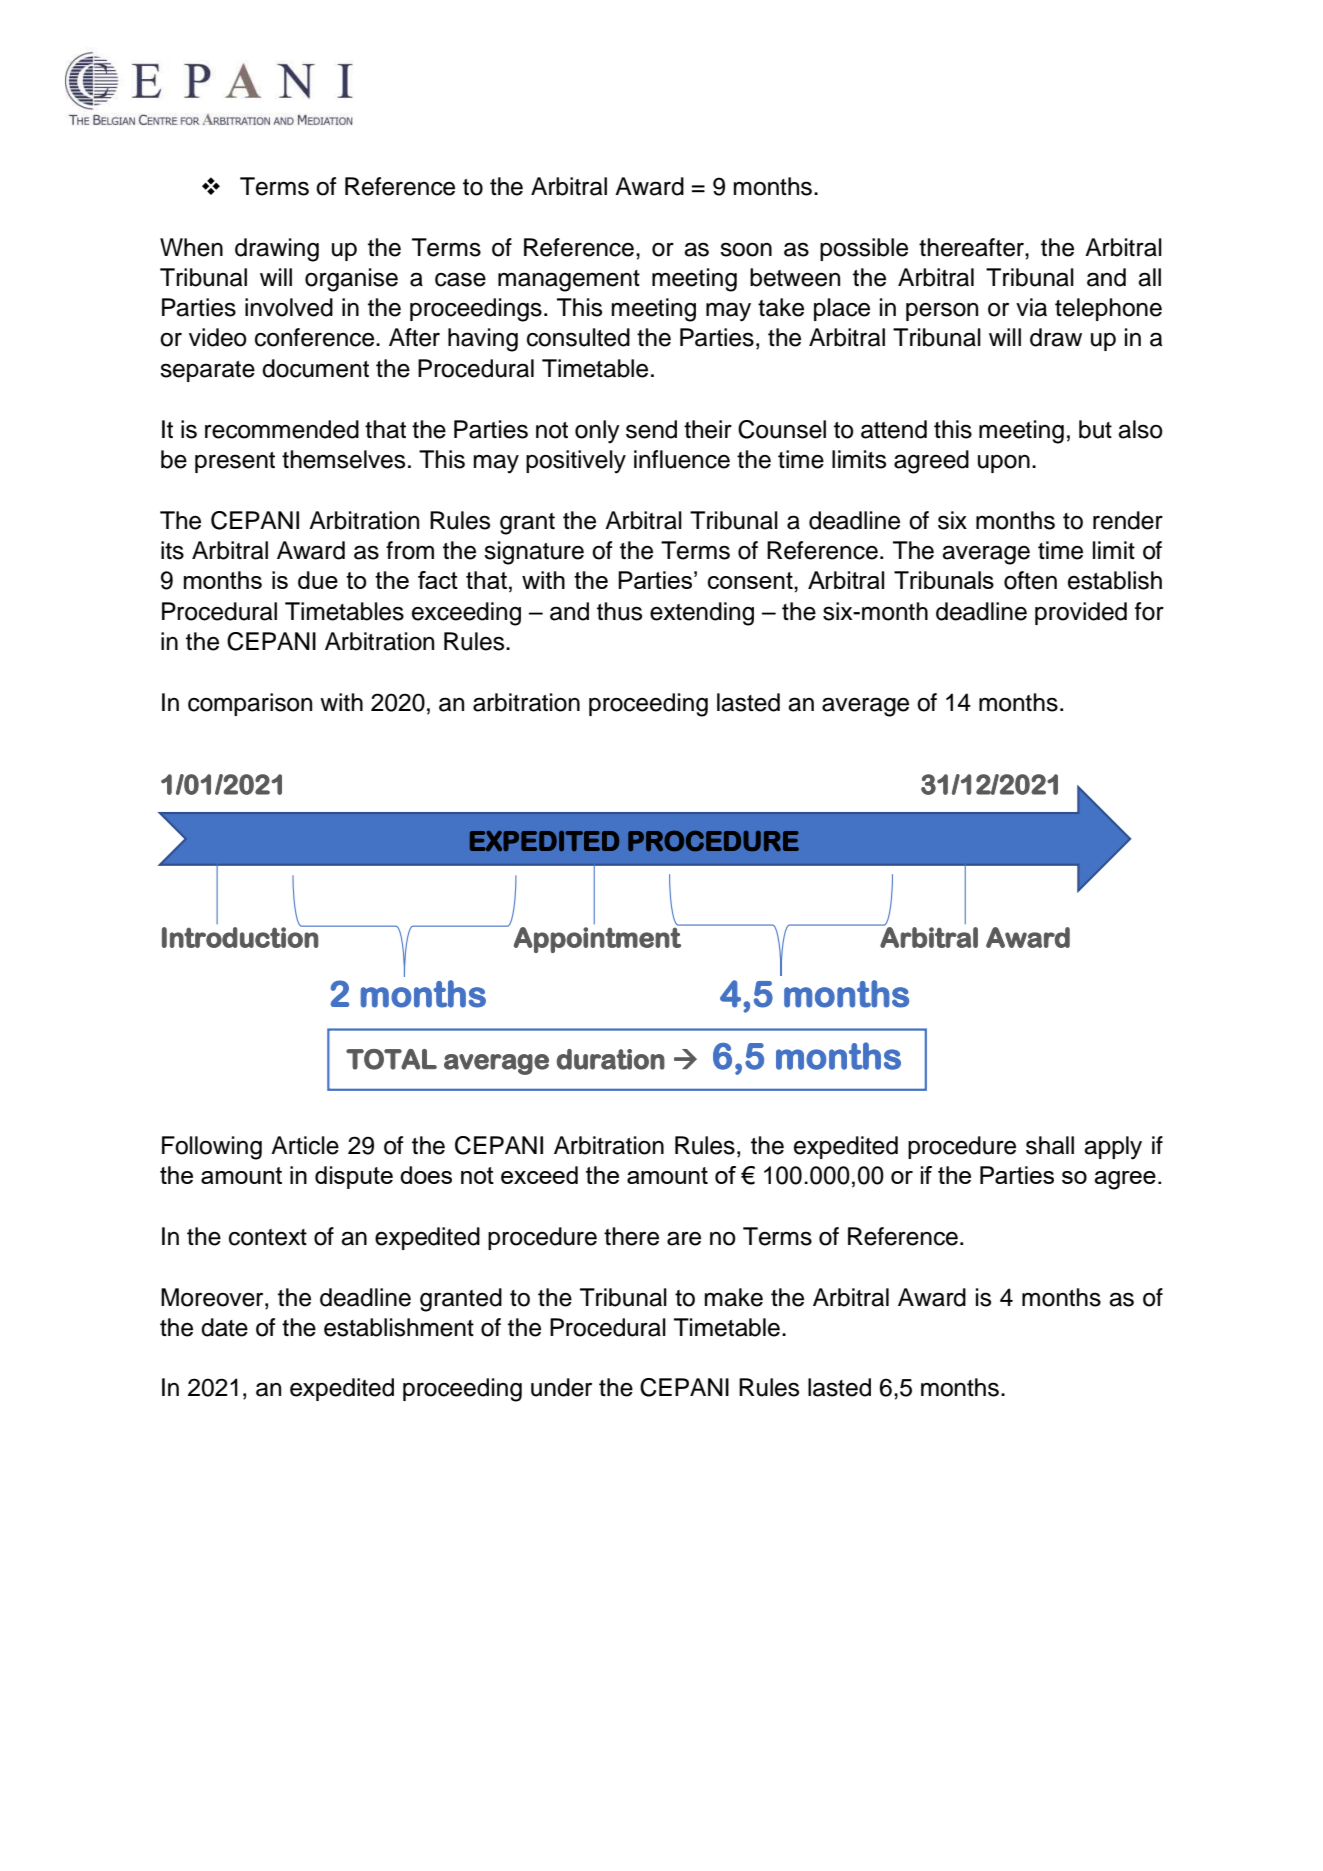 The width and height of the screenshot is (1323, 1871). What do you see at coordinates (224, 1327) in the screenshot?
I see `date` at bounding box center [224, 1327].
